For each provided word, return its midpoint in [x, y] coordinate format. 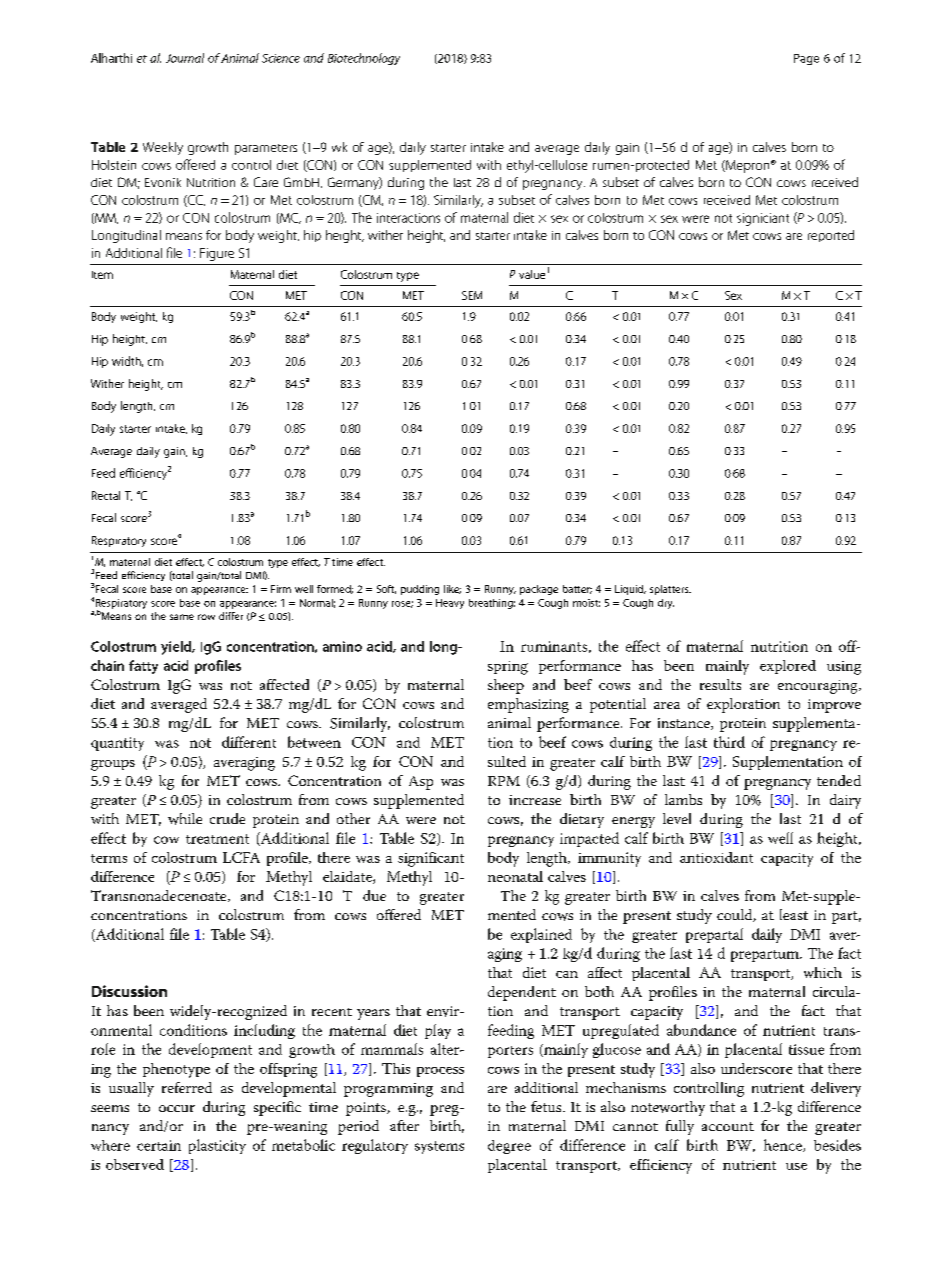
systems [439, 1147]
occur [177, 1108]
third [729, 742]
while [185, 819]
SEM [472, 295]
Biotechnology [364, 59]
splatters [670, 590]
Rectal [106, 495]
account [728, 1126]
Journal [185, 58]
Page [806, 59]
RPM [504, 781]
